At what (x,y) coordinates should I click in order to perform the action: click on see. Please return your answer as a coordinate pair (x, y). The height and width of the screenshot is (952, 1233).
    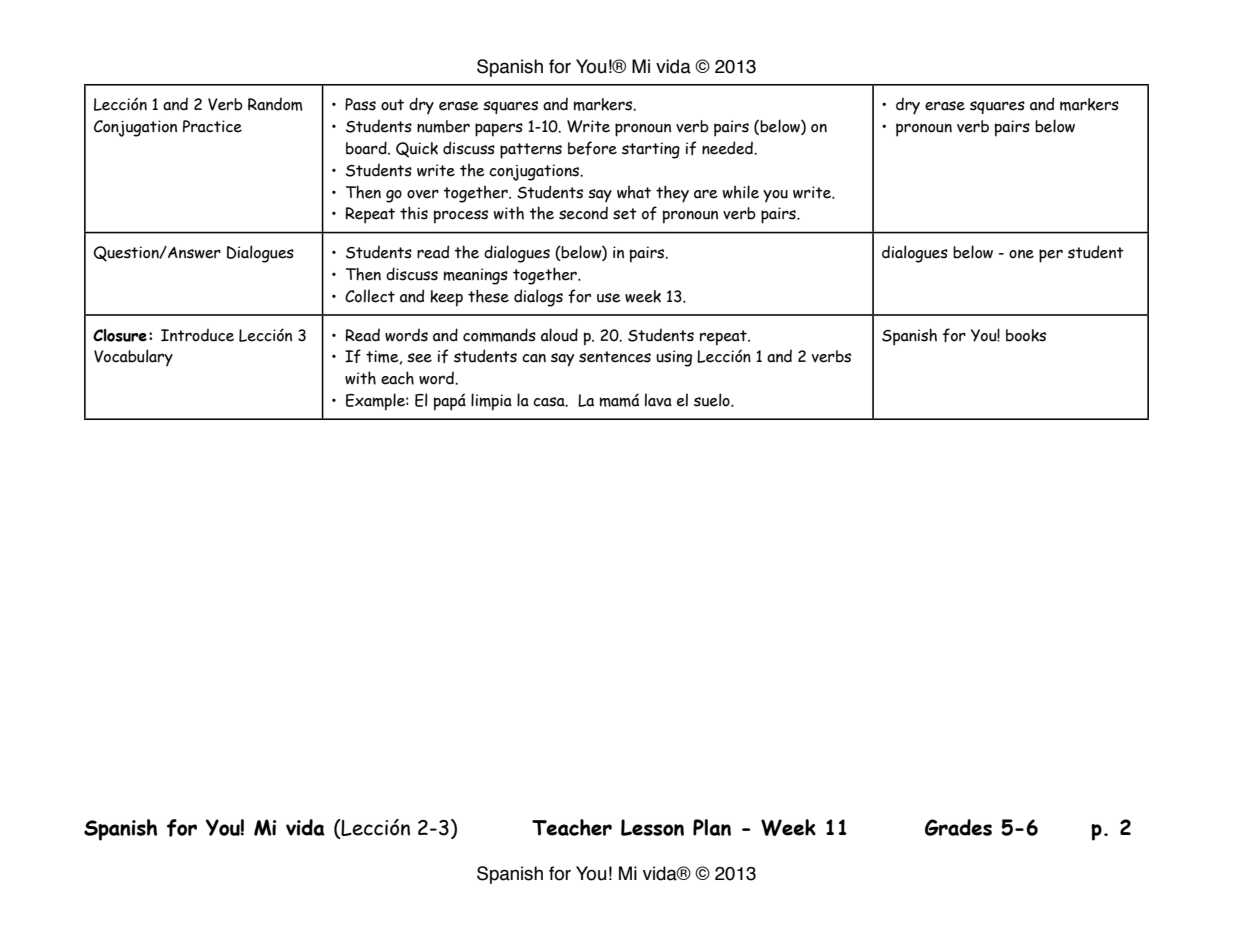
    Looking at the image, I should click on (419, 358).
